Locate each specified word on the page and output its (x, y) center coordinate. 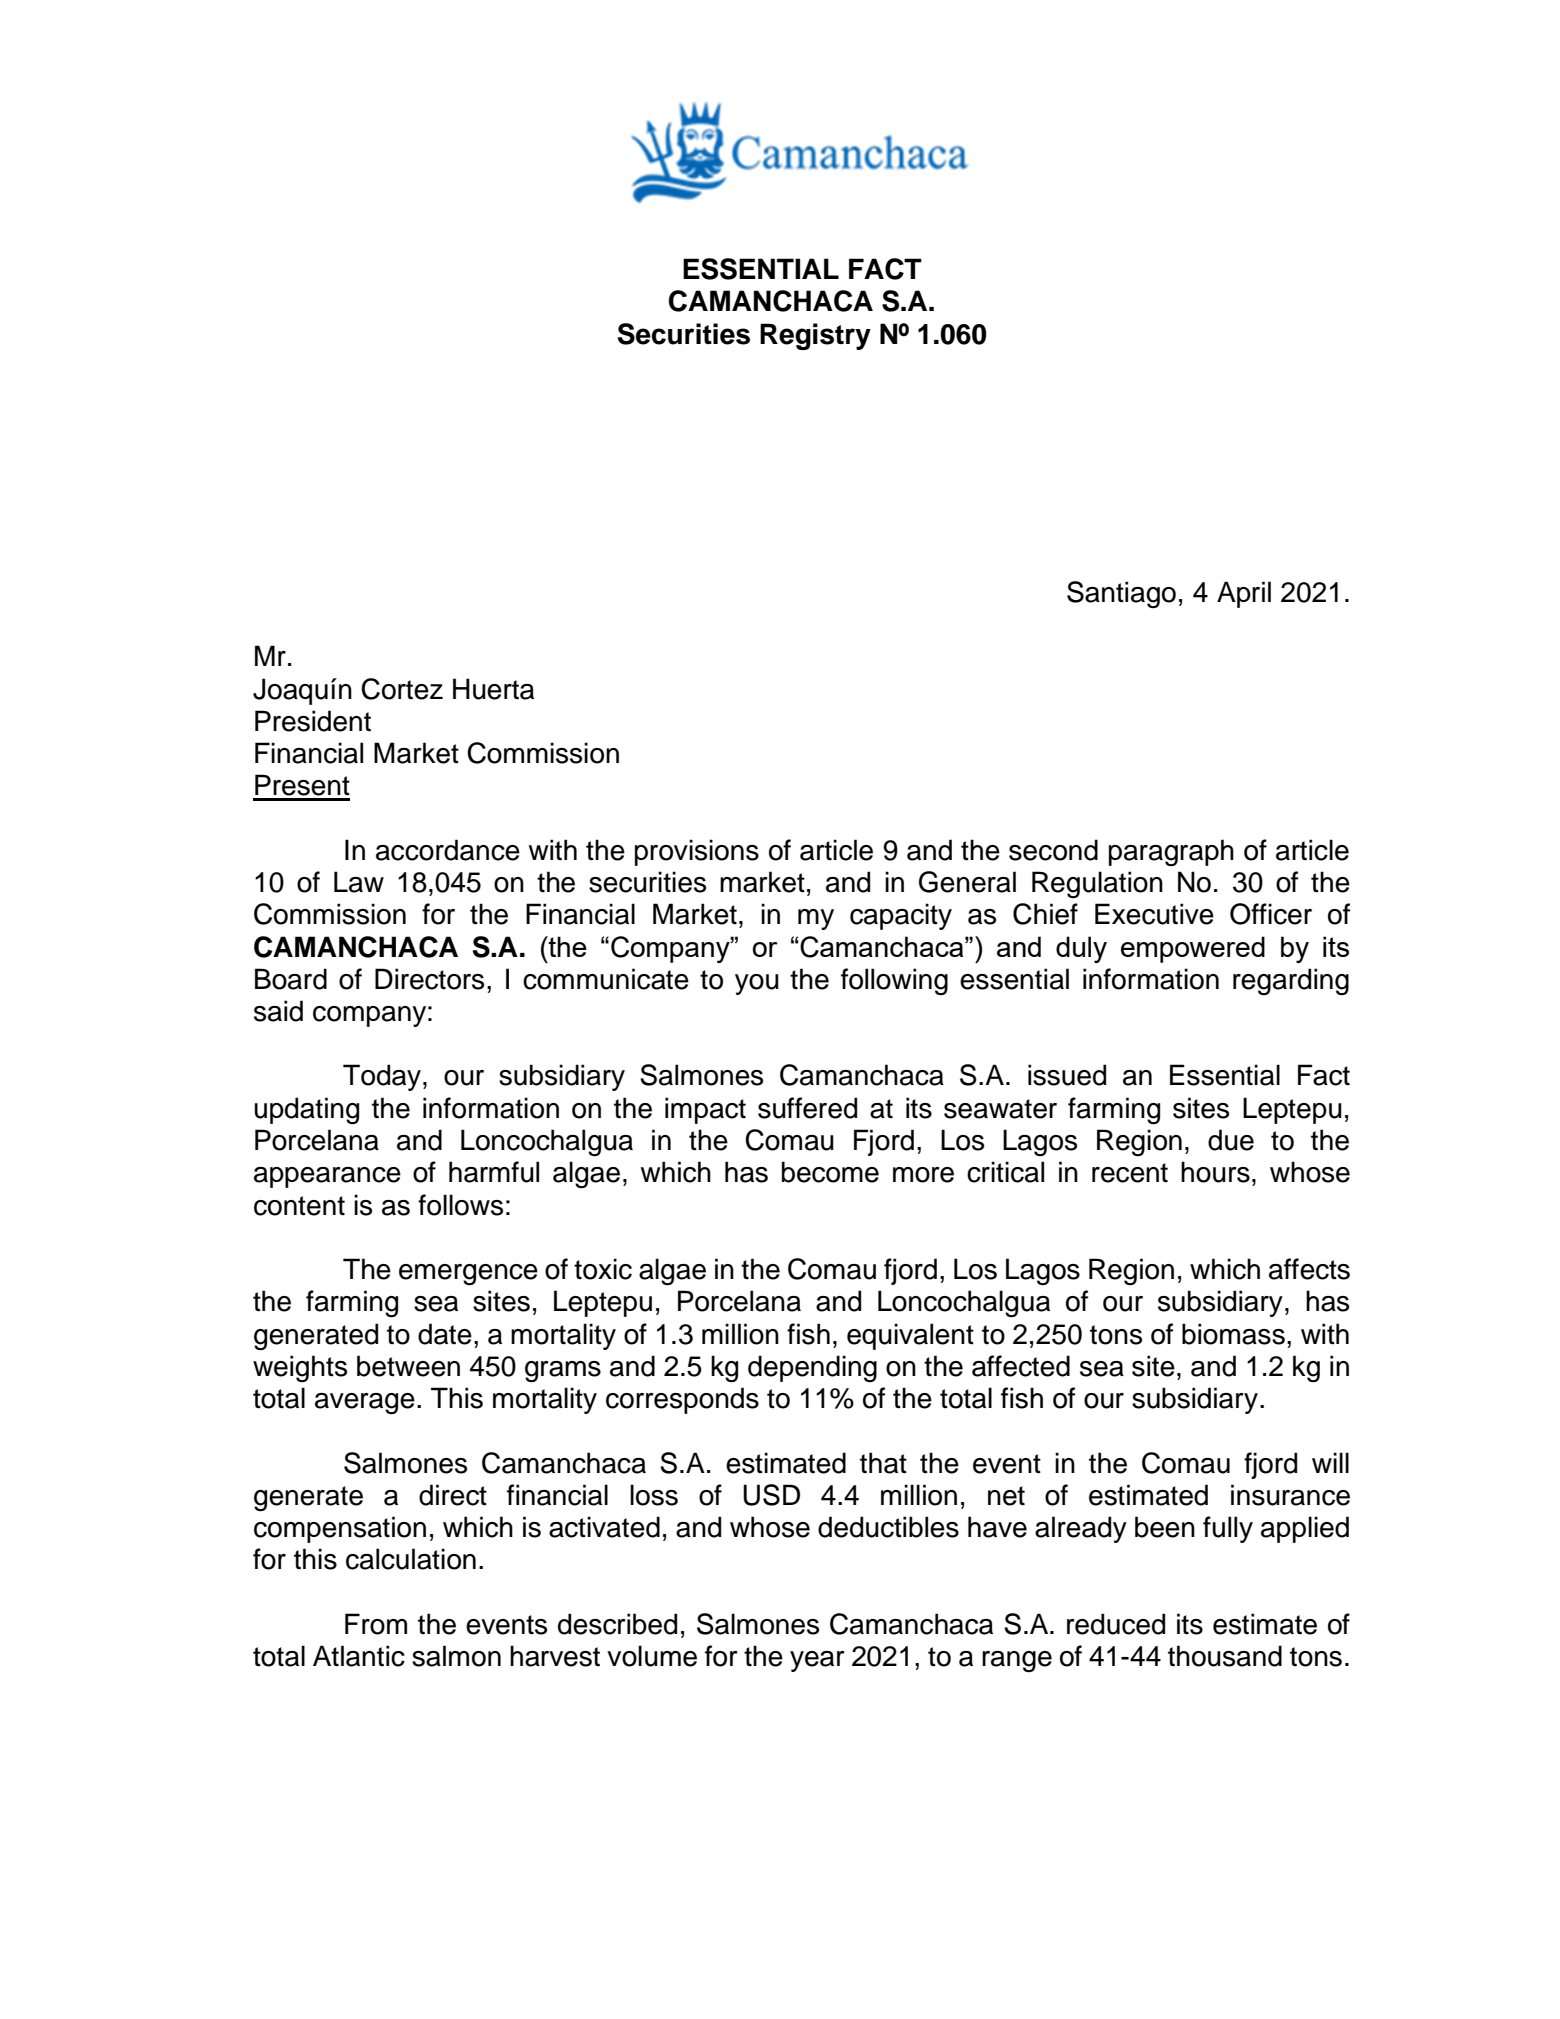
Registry (815, 336)
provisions (697, 852)
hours (1215, 1172)
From (376, 1624)
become (830, 1172)
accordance (448, 850)
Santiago (1121, 594)
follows (460, 1205)
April (1244, 594)
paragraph (1171, 852)
